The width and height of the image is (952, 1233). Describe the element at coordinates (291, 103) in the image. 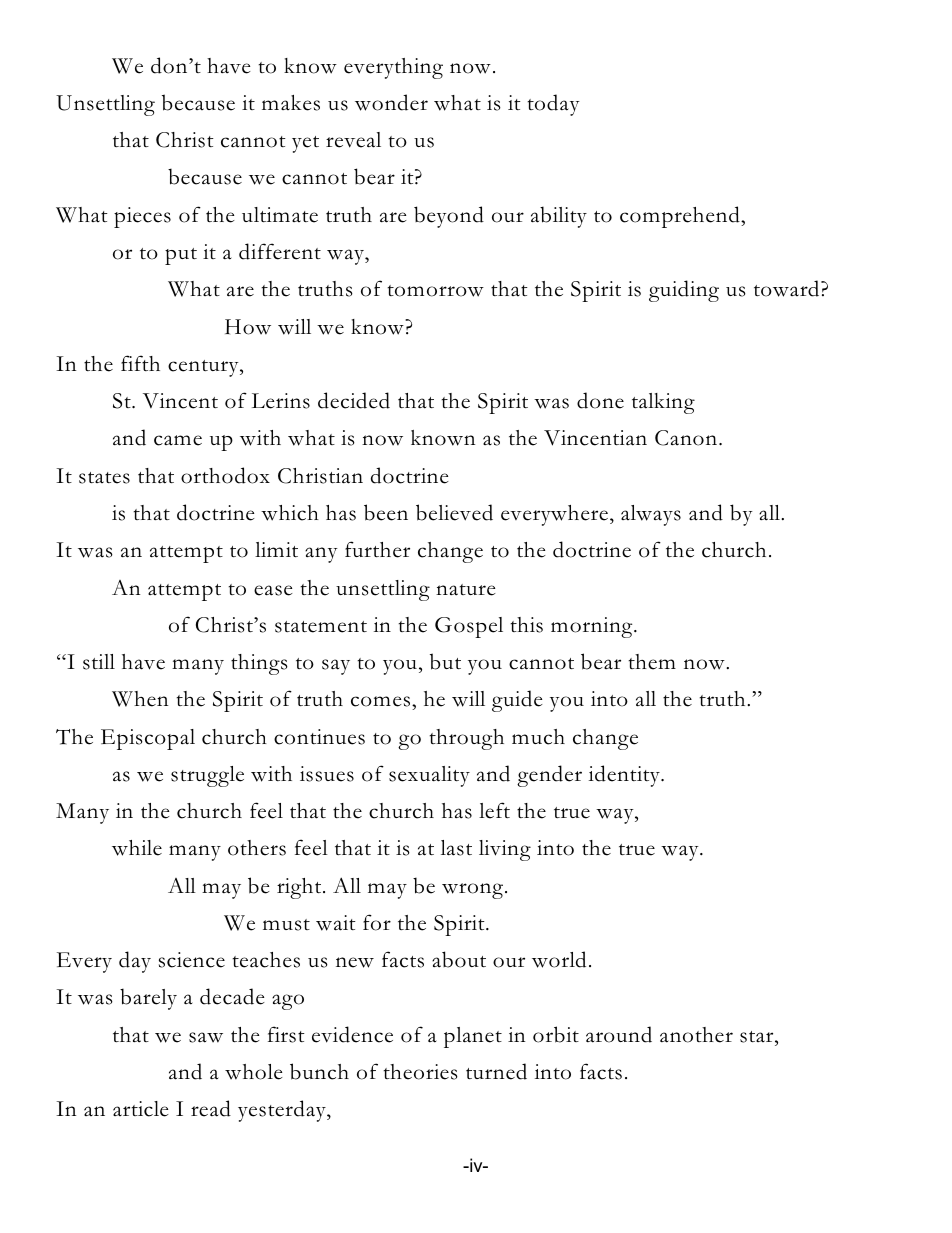

I see `makes` at that location.
